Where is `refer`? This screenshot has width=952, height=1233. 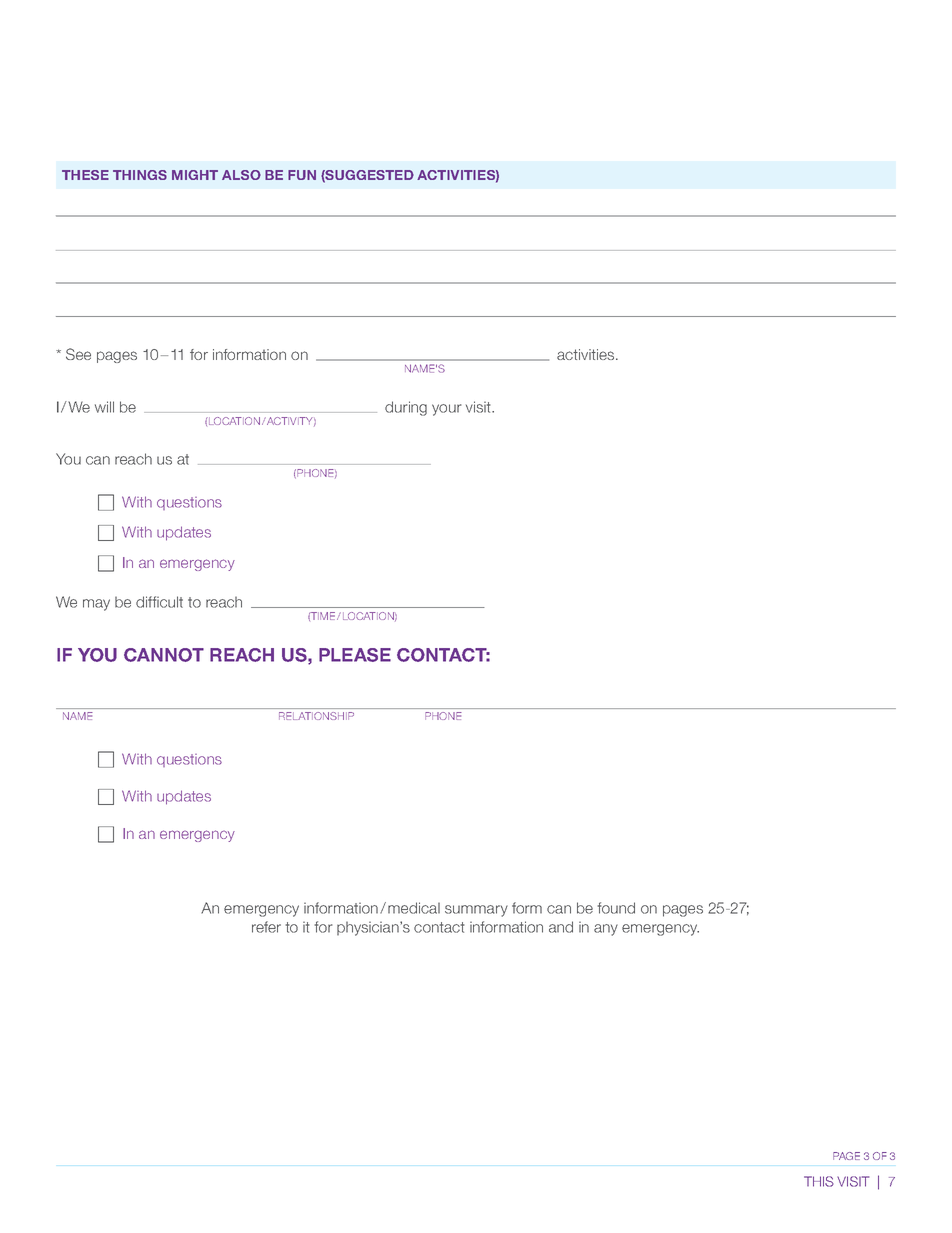 refer is located at coordinates (266, 927).
